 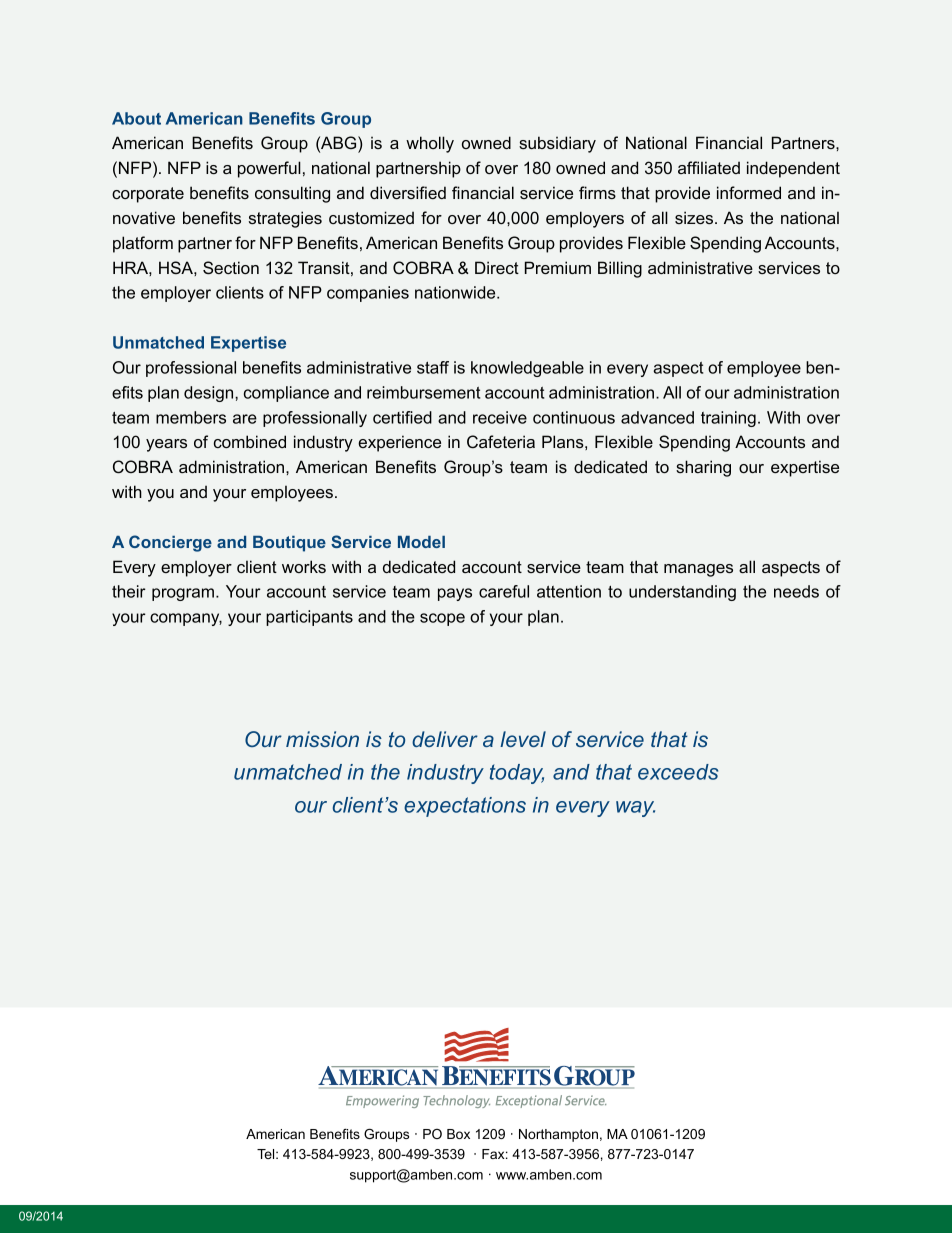 What do you see at coordinates (458, 1134) in the image?
I see `Box` at bounding box center [458, 1134].
